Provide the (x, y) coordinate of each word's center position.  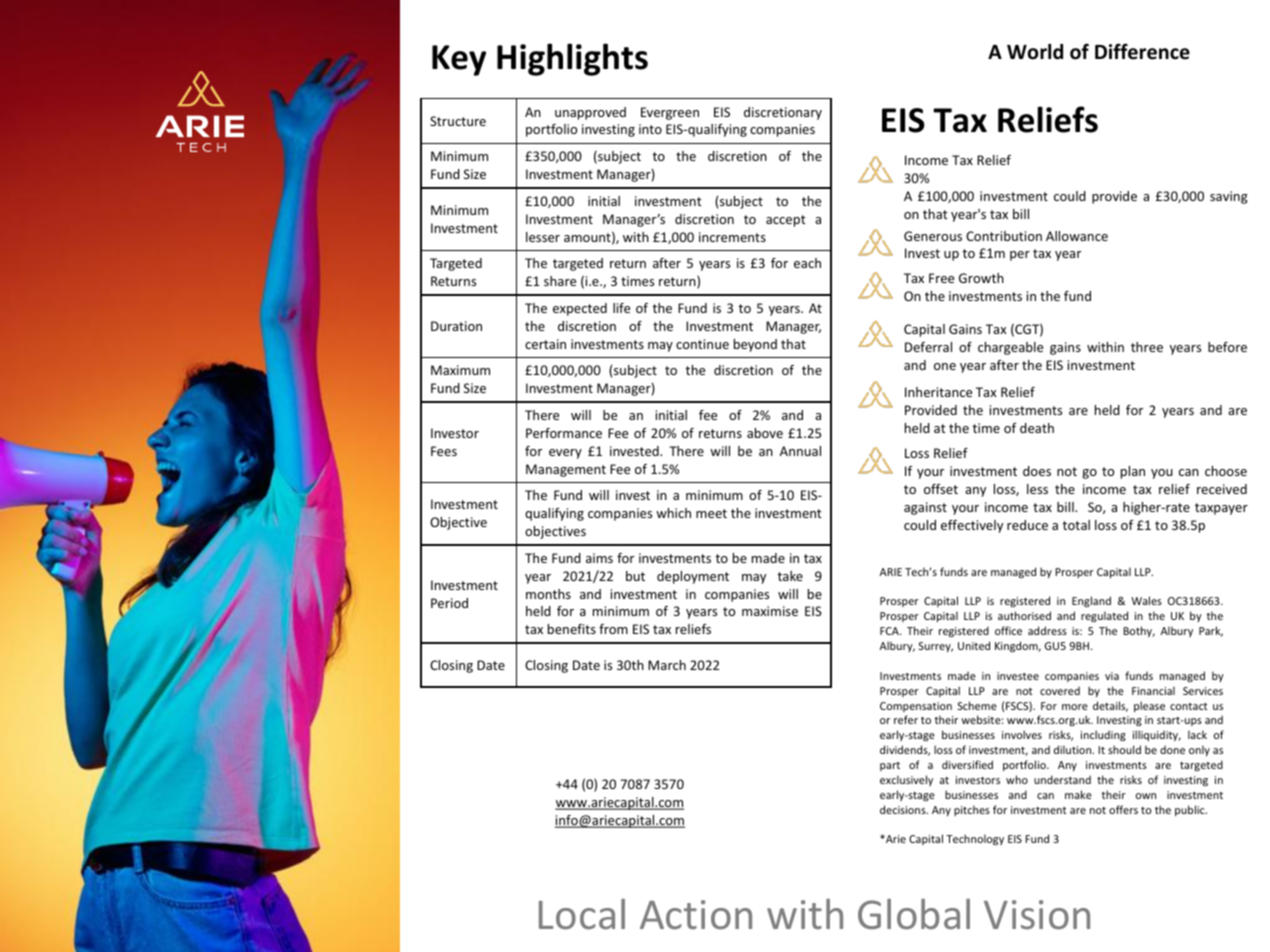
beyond (755, 345)
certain (545, 344)
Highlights (572, 59)
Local (582, 914)
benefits (572, 629)
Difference (1142, 51)
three (1147, 347)
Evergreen (670, 113)
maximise (770, 611)
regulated (1104, 616)
